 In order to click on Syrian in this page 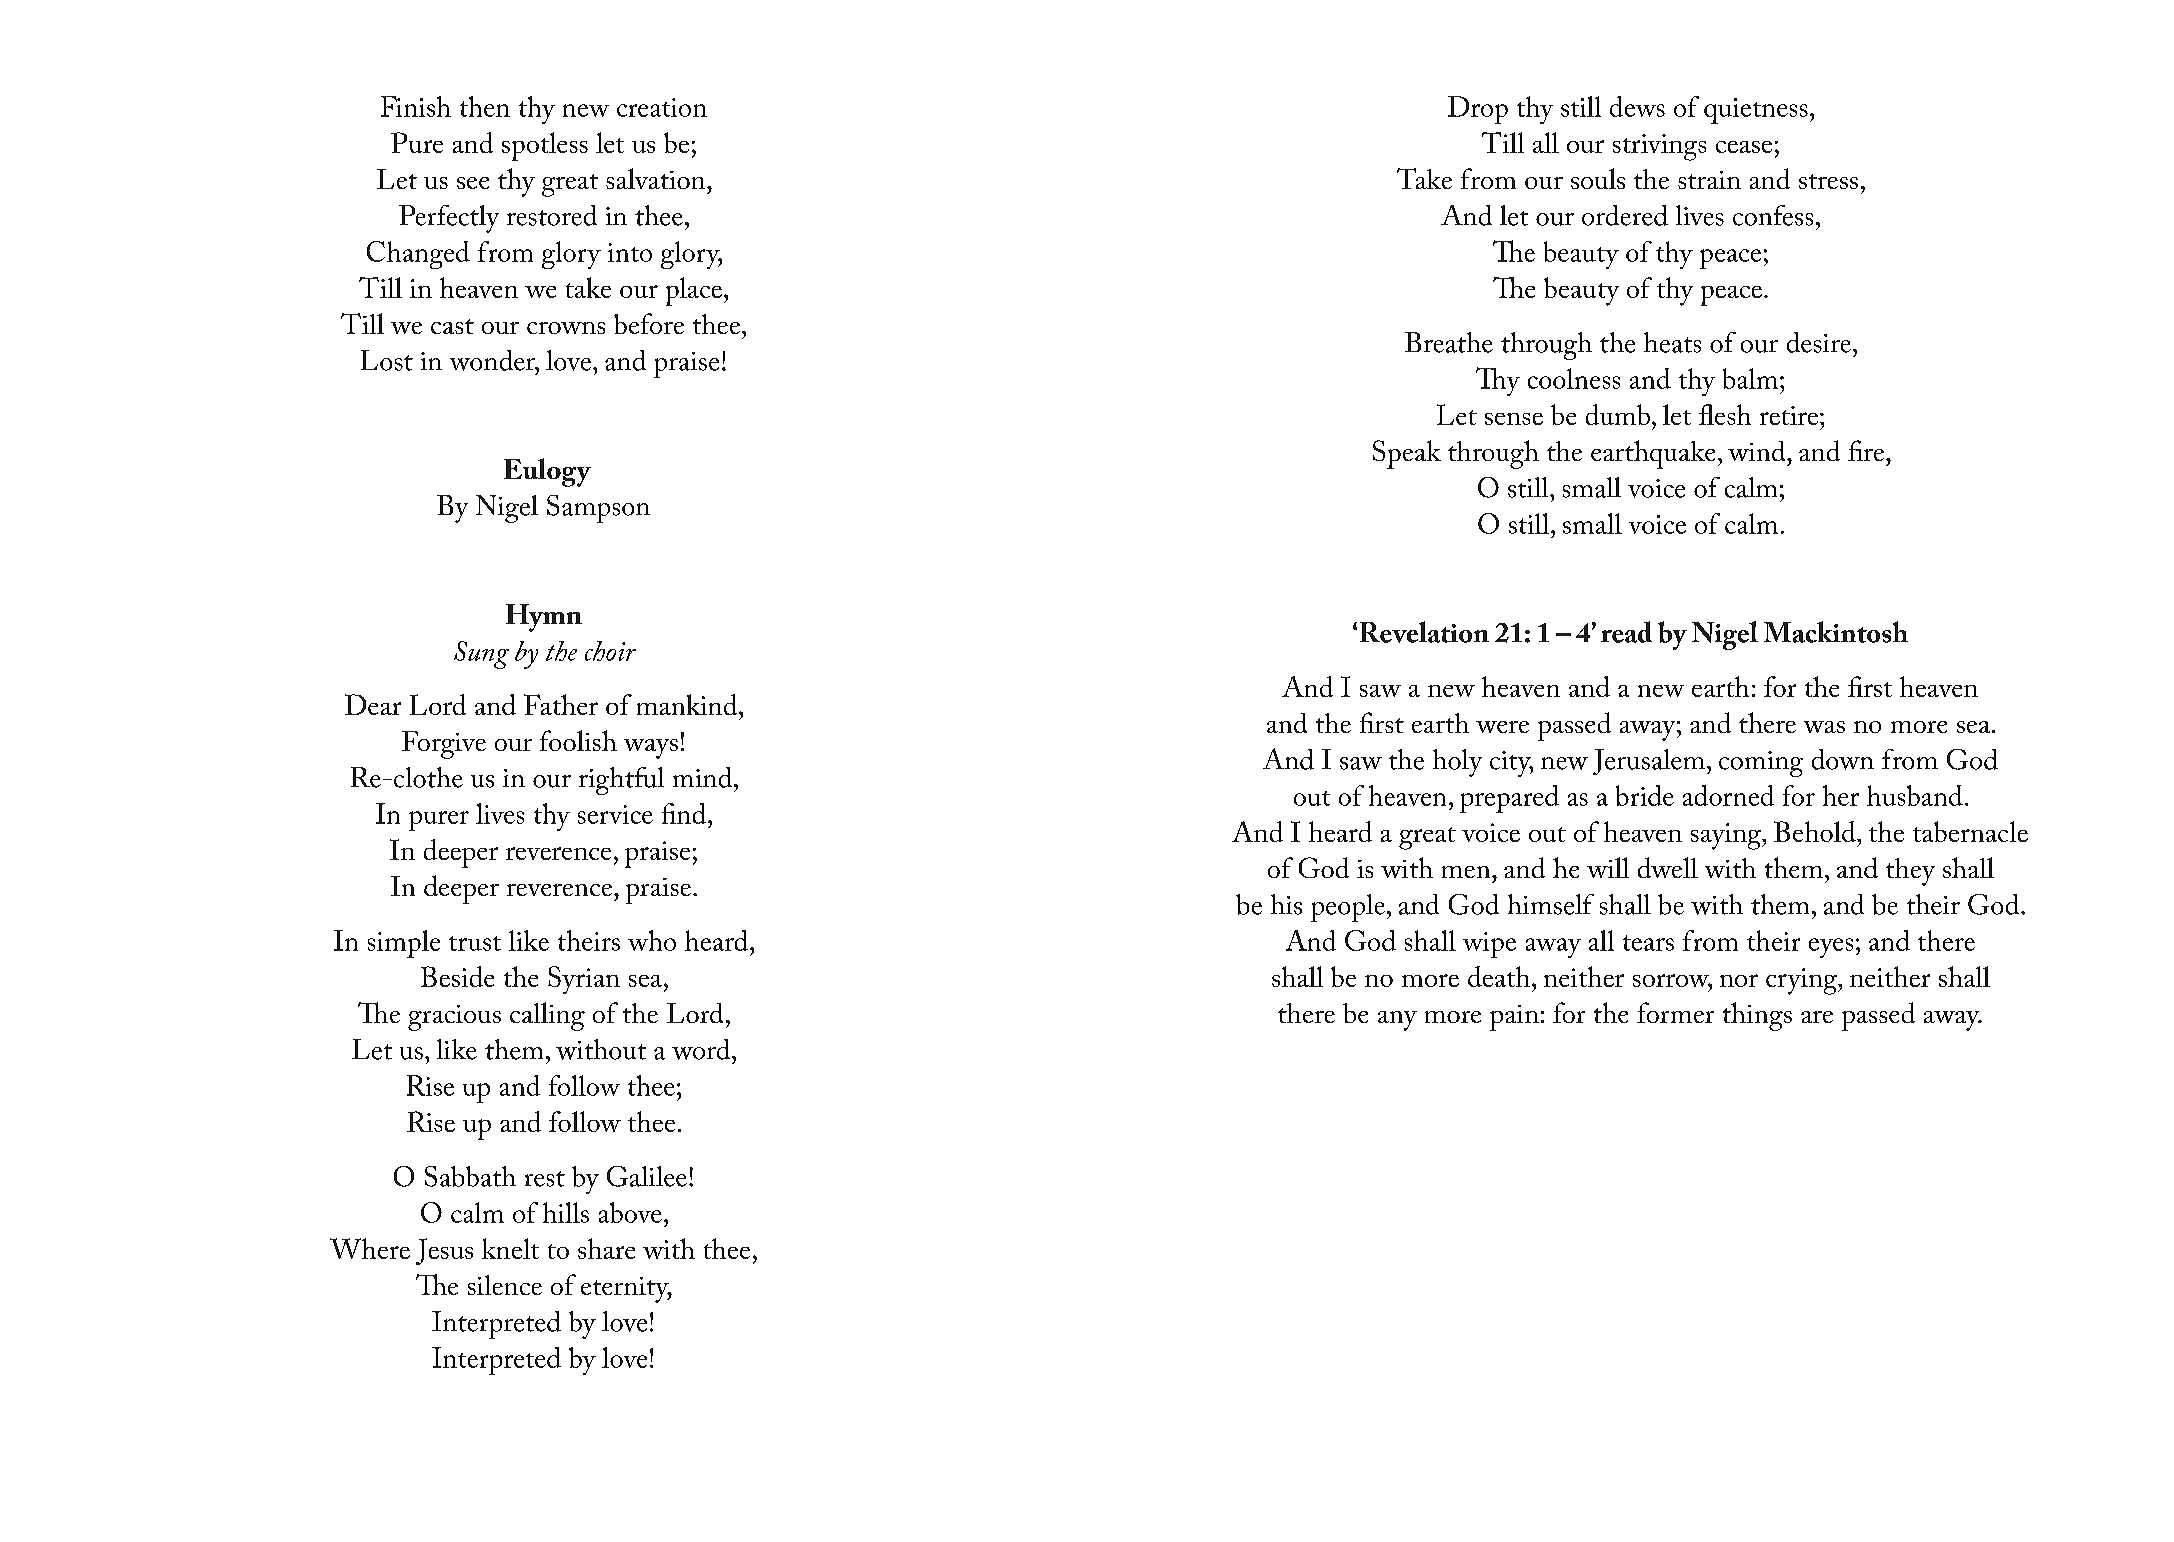, I will do `click(584, 980)`.
